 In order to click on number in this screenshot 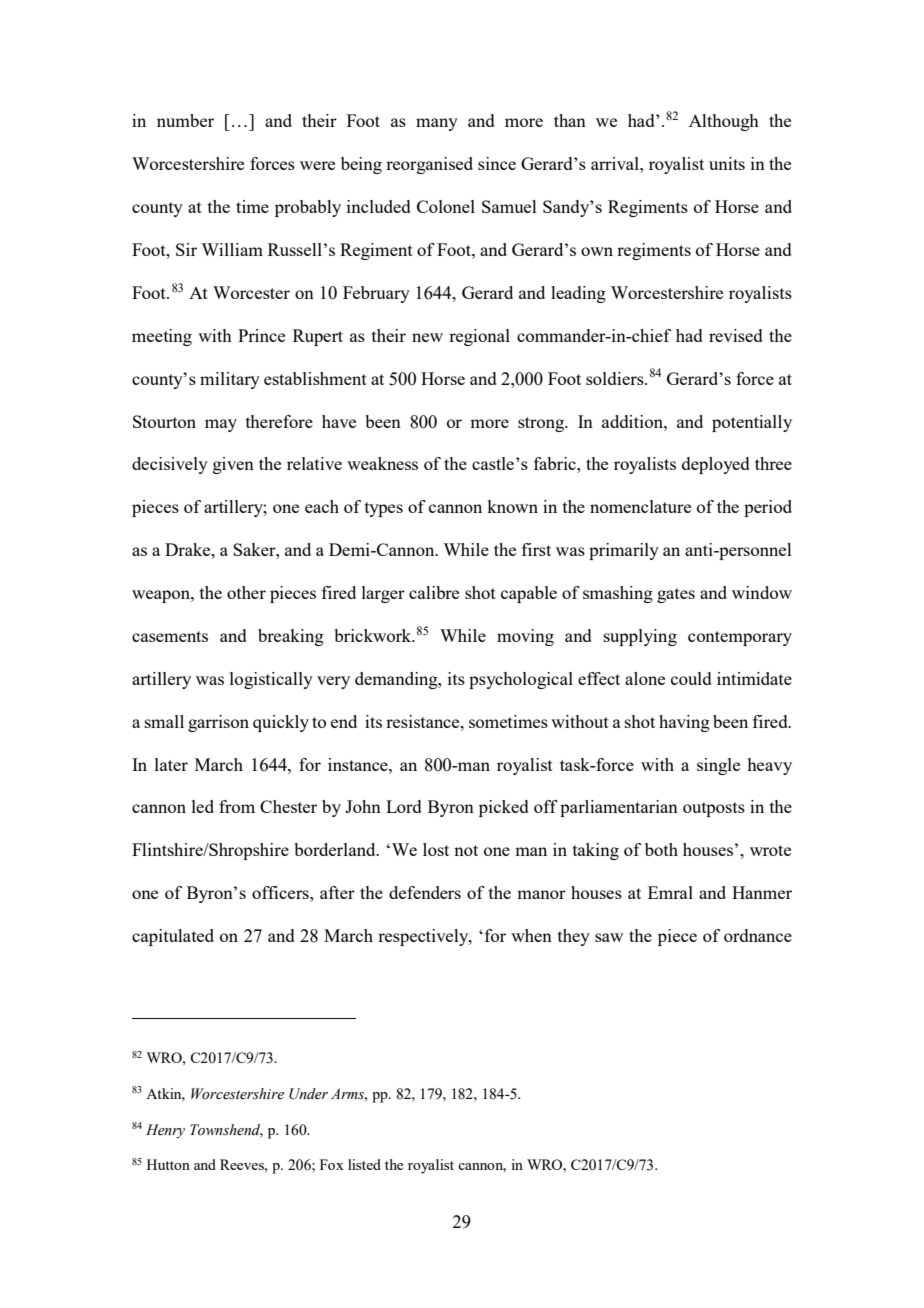, I will do `click(185, 120)`.
